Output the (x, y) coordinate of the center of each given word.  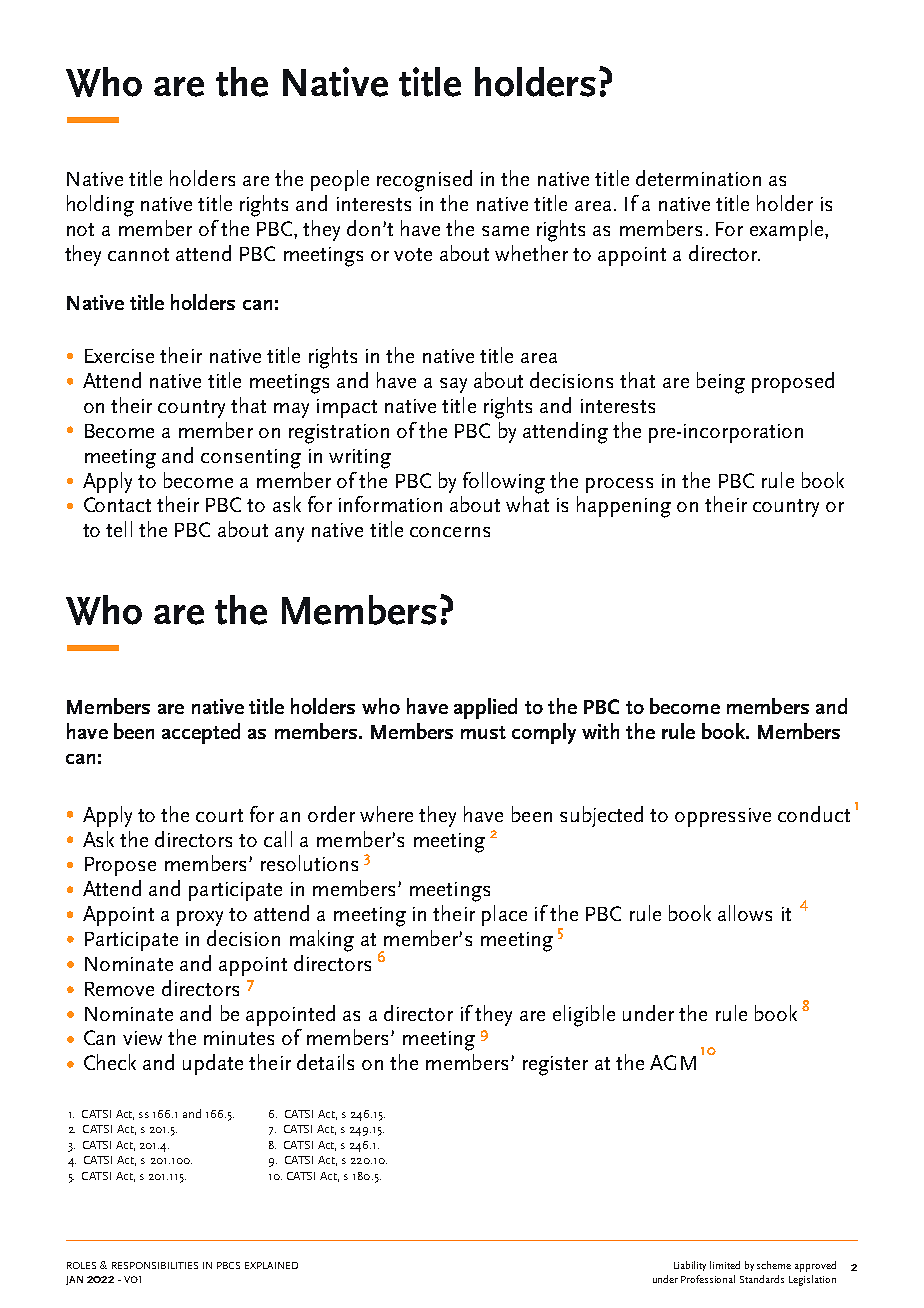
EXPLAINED (271, 1265)
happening (624, 507)
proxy (200, 918)
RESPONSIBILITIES (155, 1265)
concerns (450, 532)
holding (100, 206)
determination (698, 178)
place (504, 915)
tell (119, 529)
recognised (424, 181)
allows (745, 913)
